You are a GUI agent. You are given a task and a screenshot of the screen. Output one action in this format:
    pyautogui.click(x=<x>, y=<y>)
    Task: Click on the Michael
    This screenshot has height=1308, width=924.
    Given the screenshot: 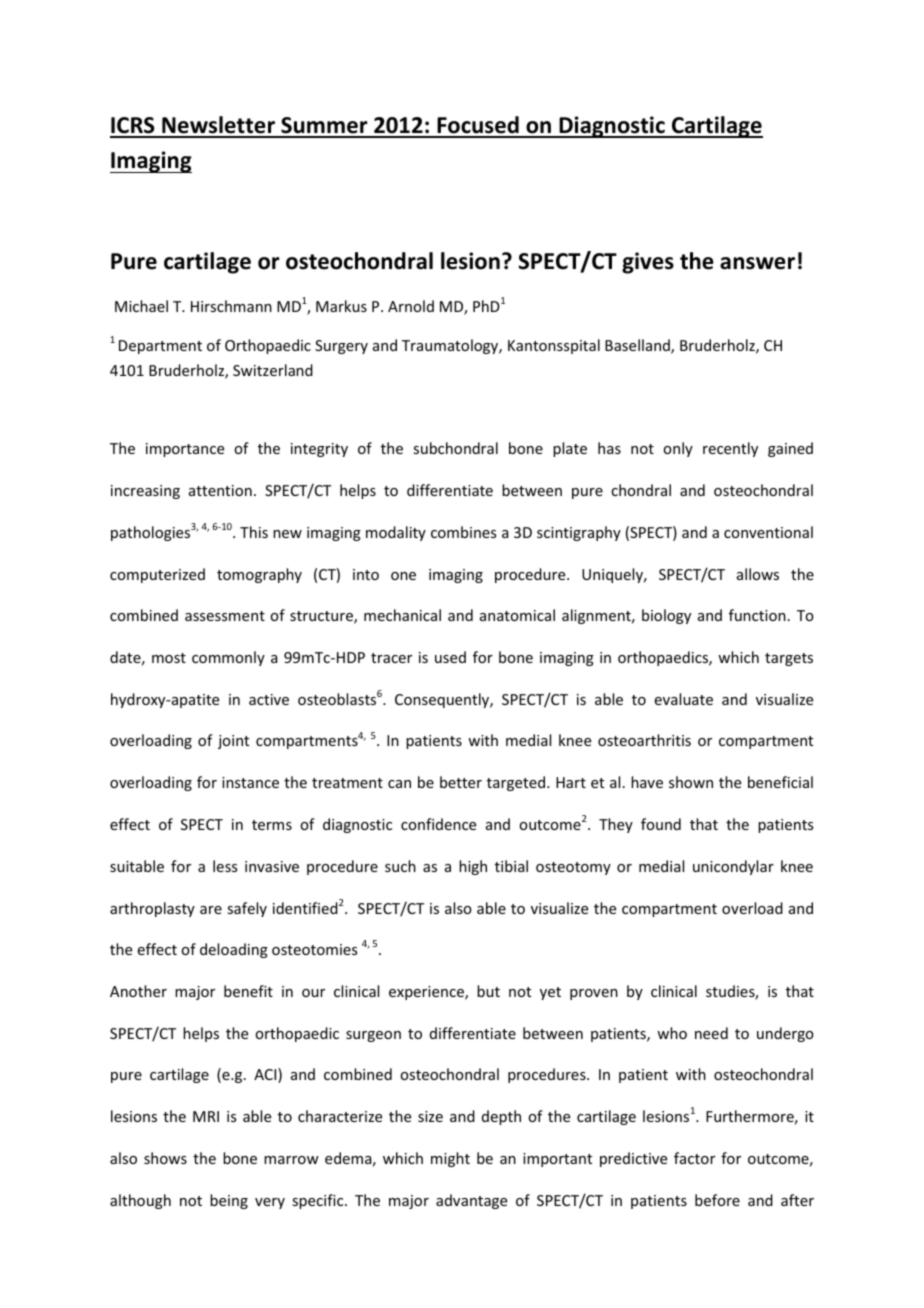 What is the action you would take?
    pyautogui.click(x=141, y=306)
